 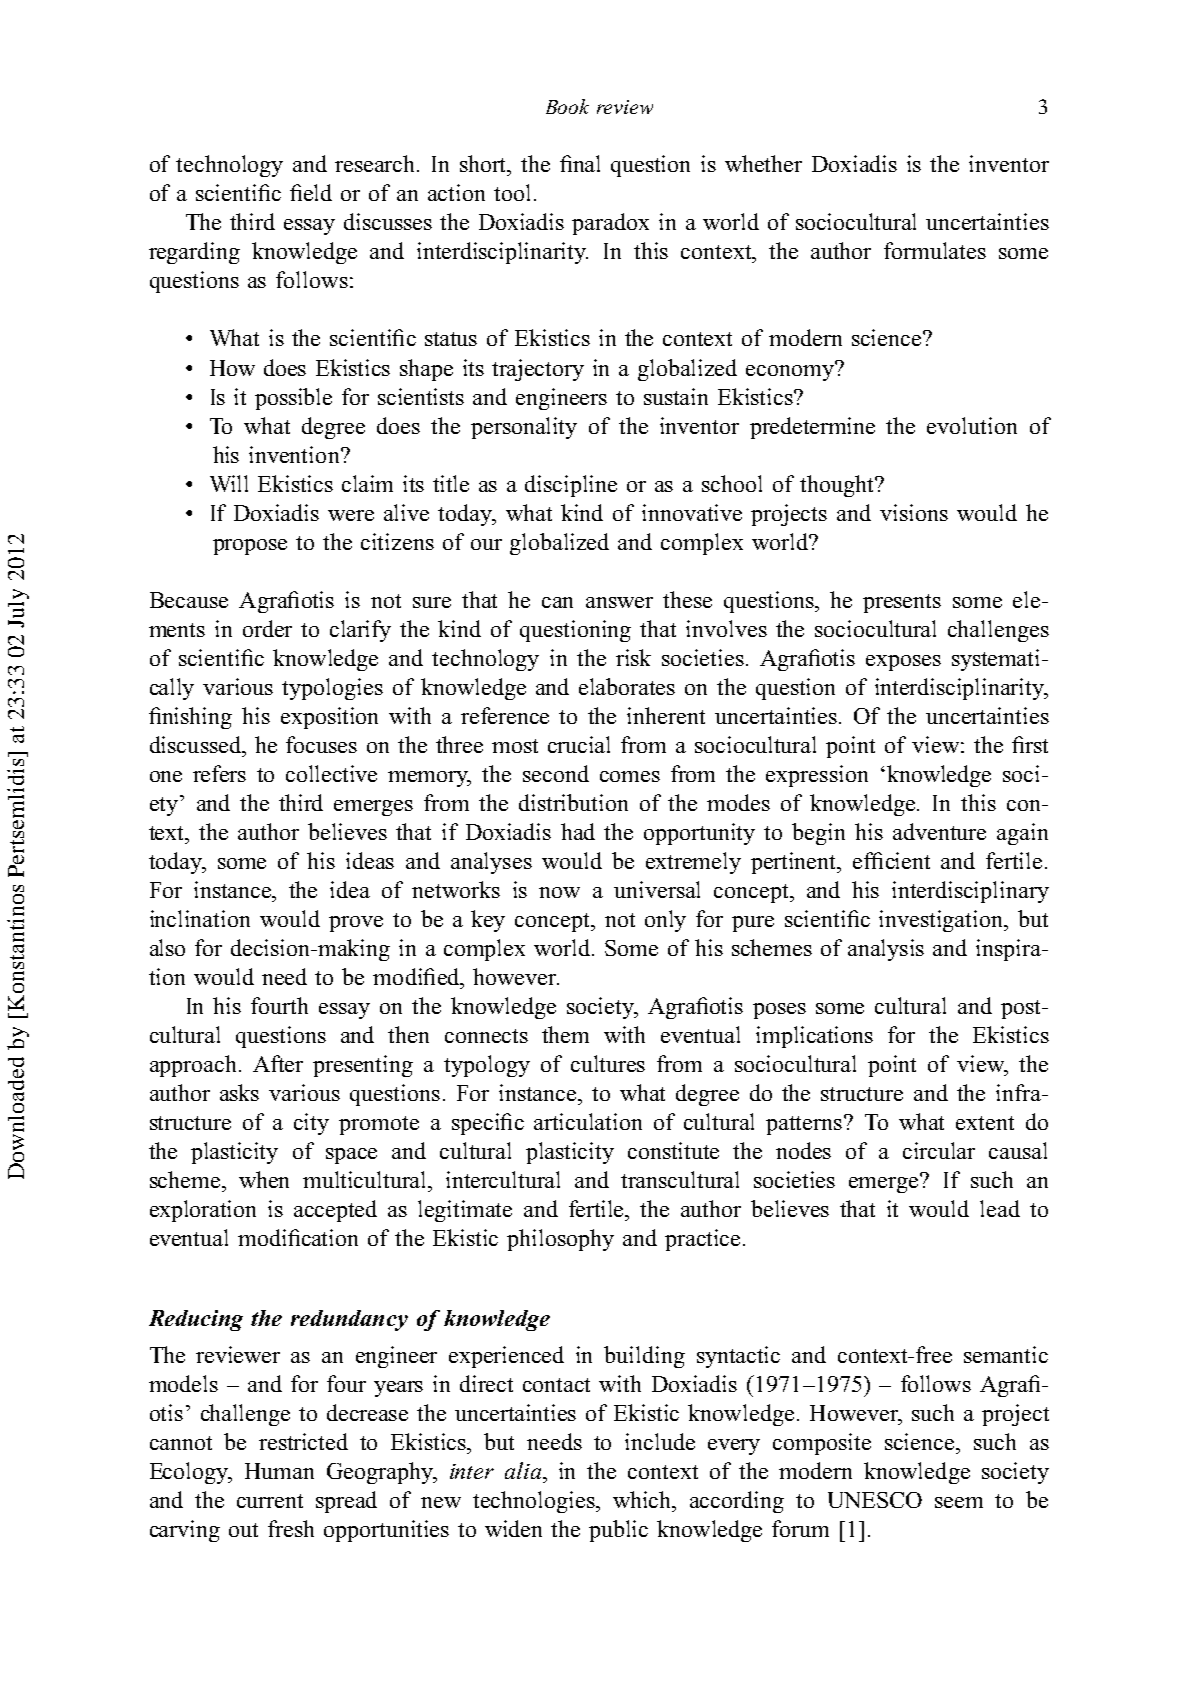 I want to click on Book, so click(x=567, y=106).
